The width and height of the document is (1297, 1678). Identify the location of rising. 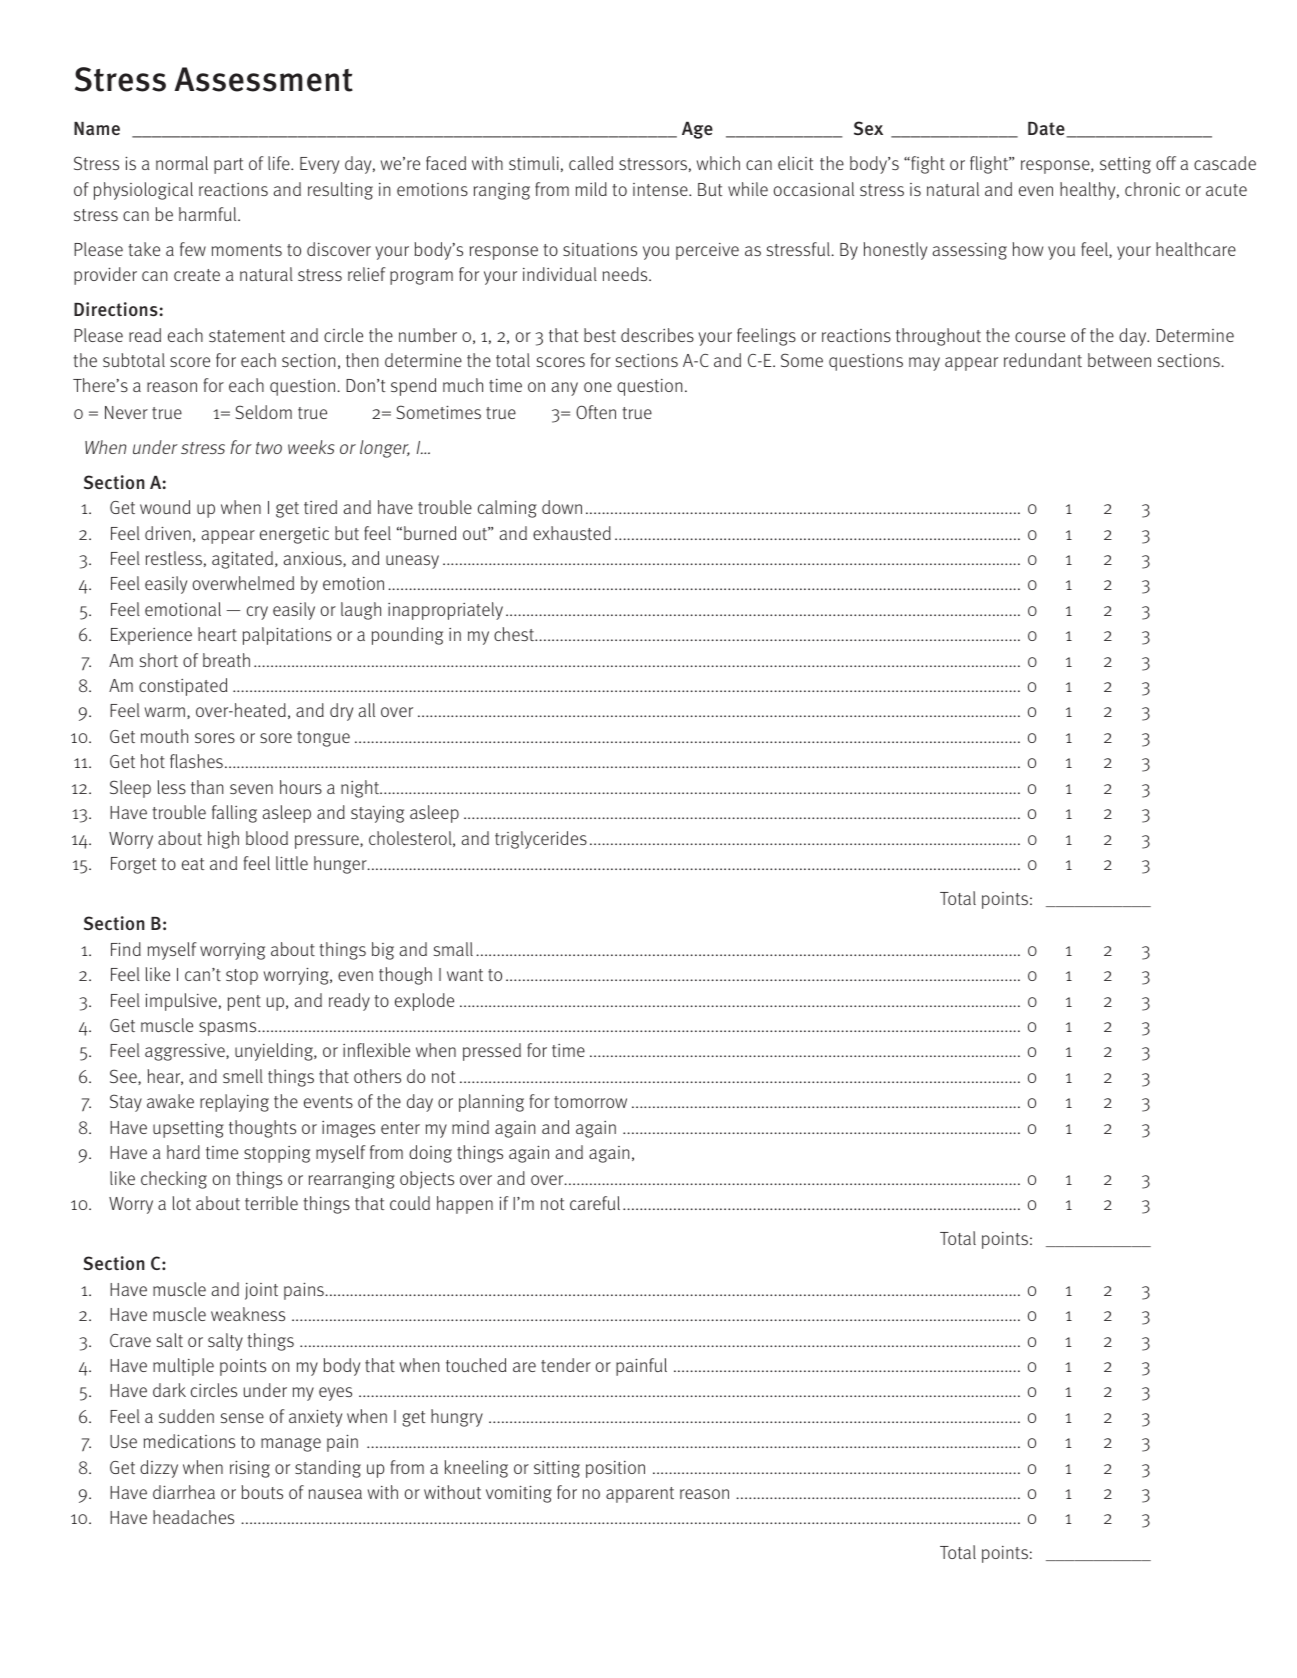
(250, 1469).
